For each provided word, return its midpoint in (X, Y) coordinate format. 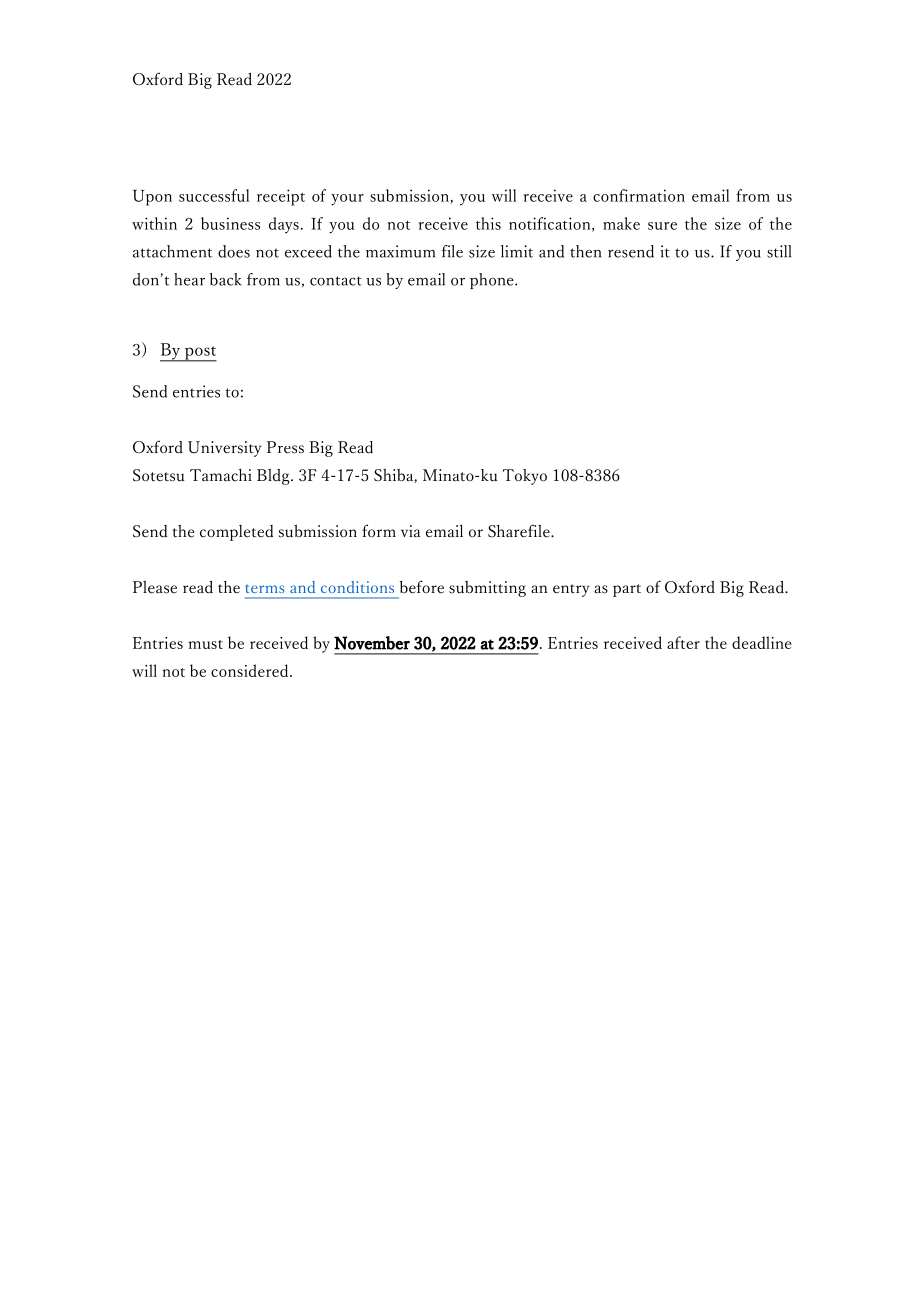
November (372, 643)
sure (662, 226)
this (488, 223)
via (411, 531)
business (230, 223)
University (224, 449)
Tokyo (525, 477)
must (205, 644)
